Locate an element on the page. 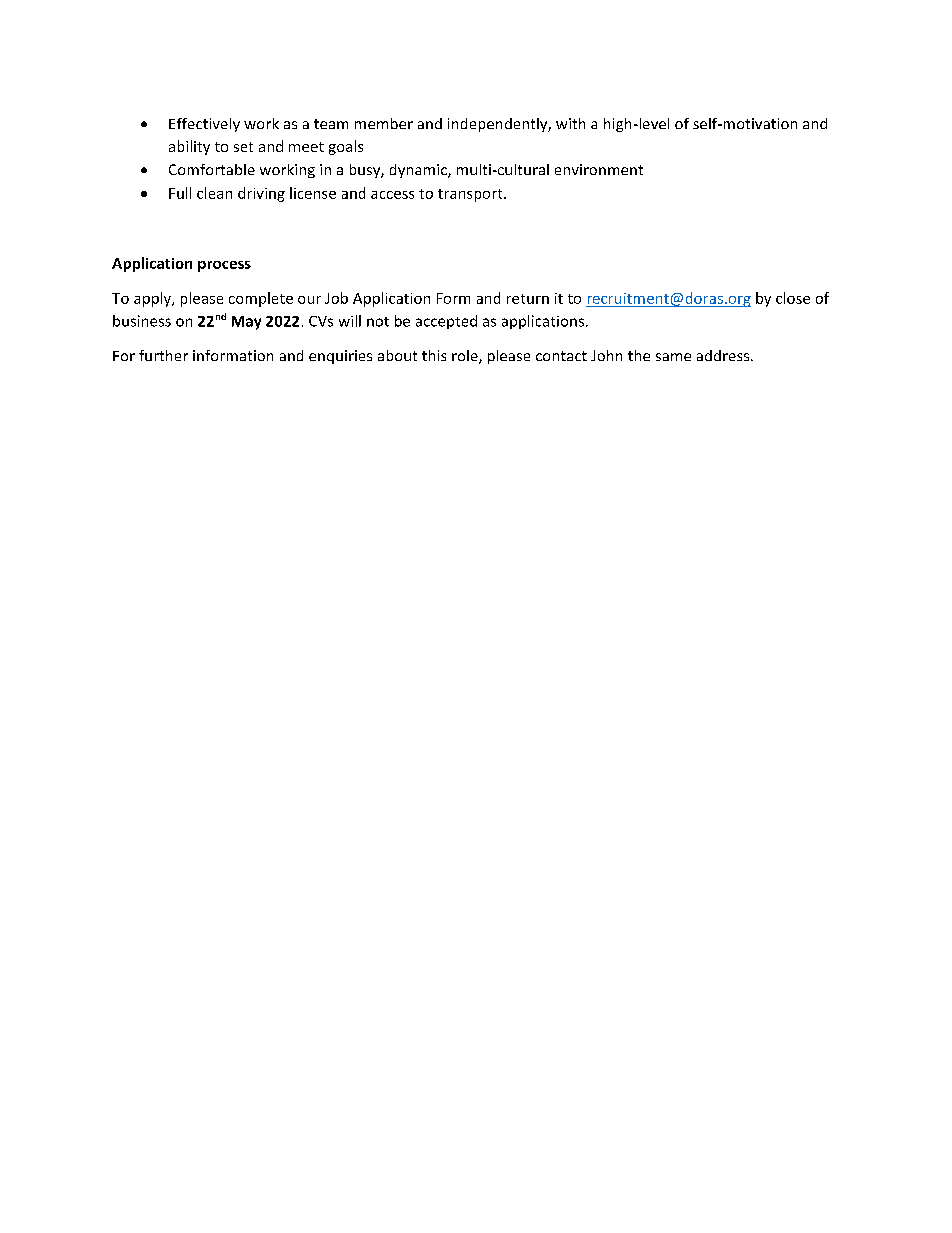  role is located at coordinates (466, 357).
